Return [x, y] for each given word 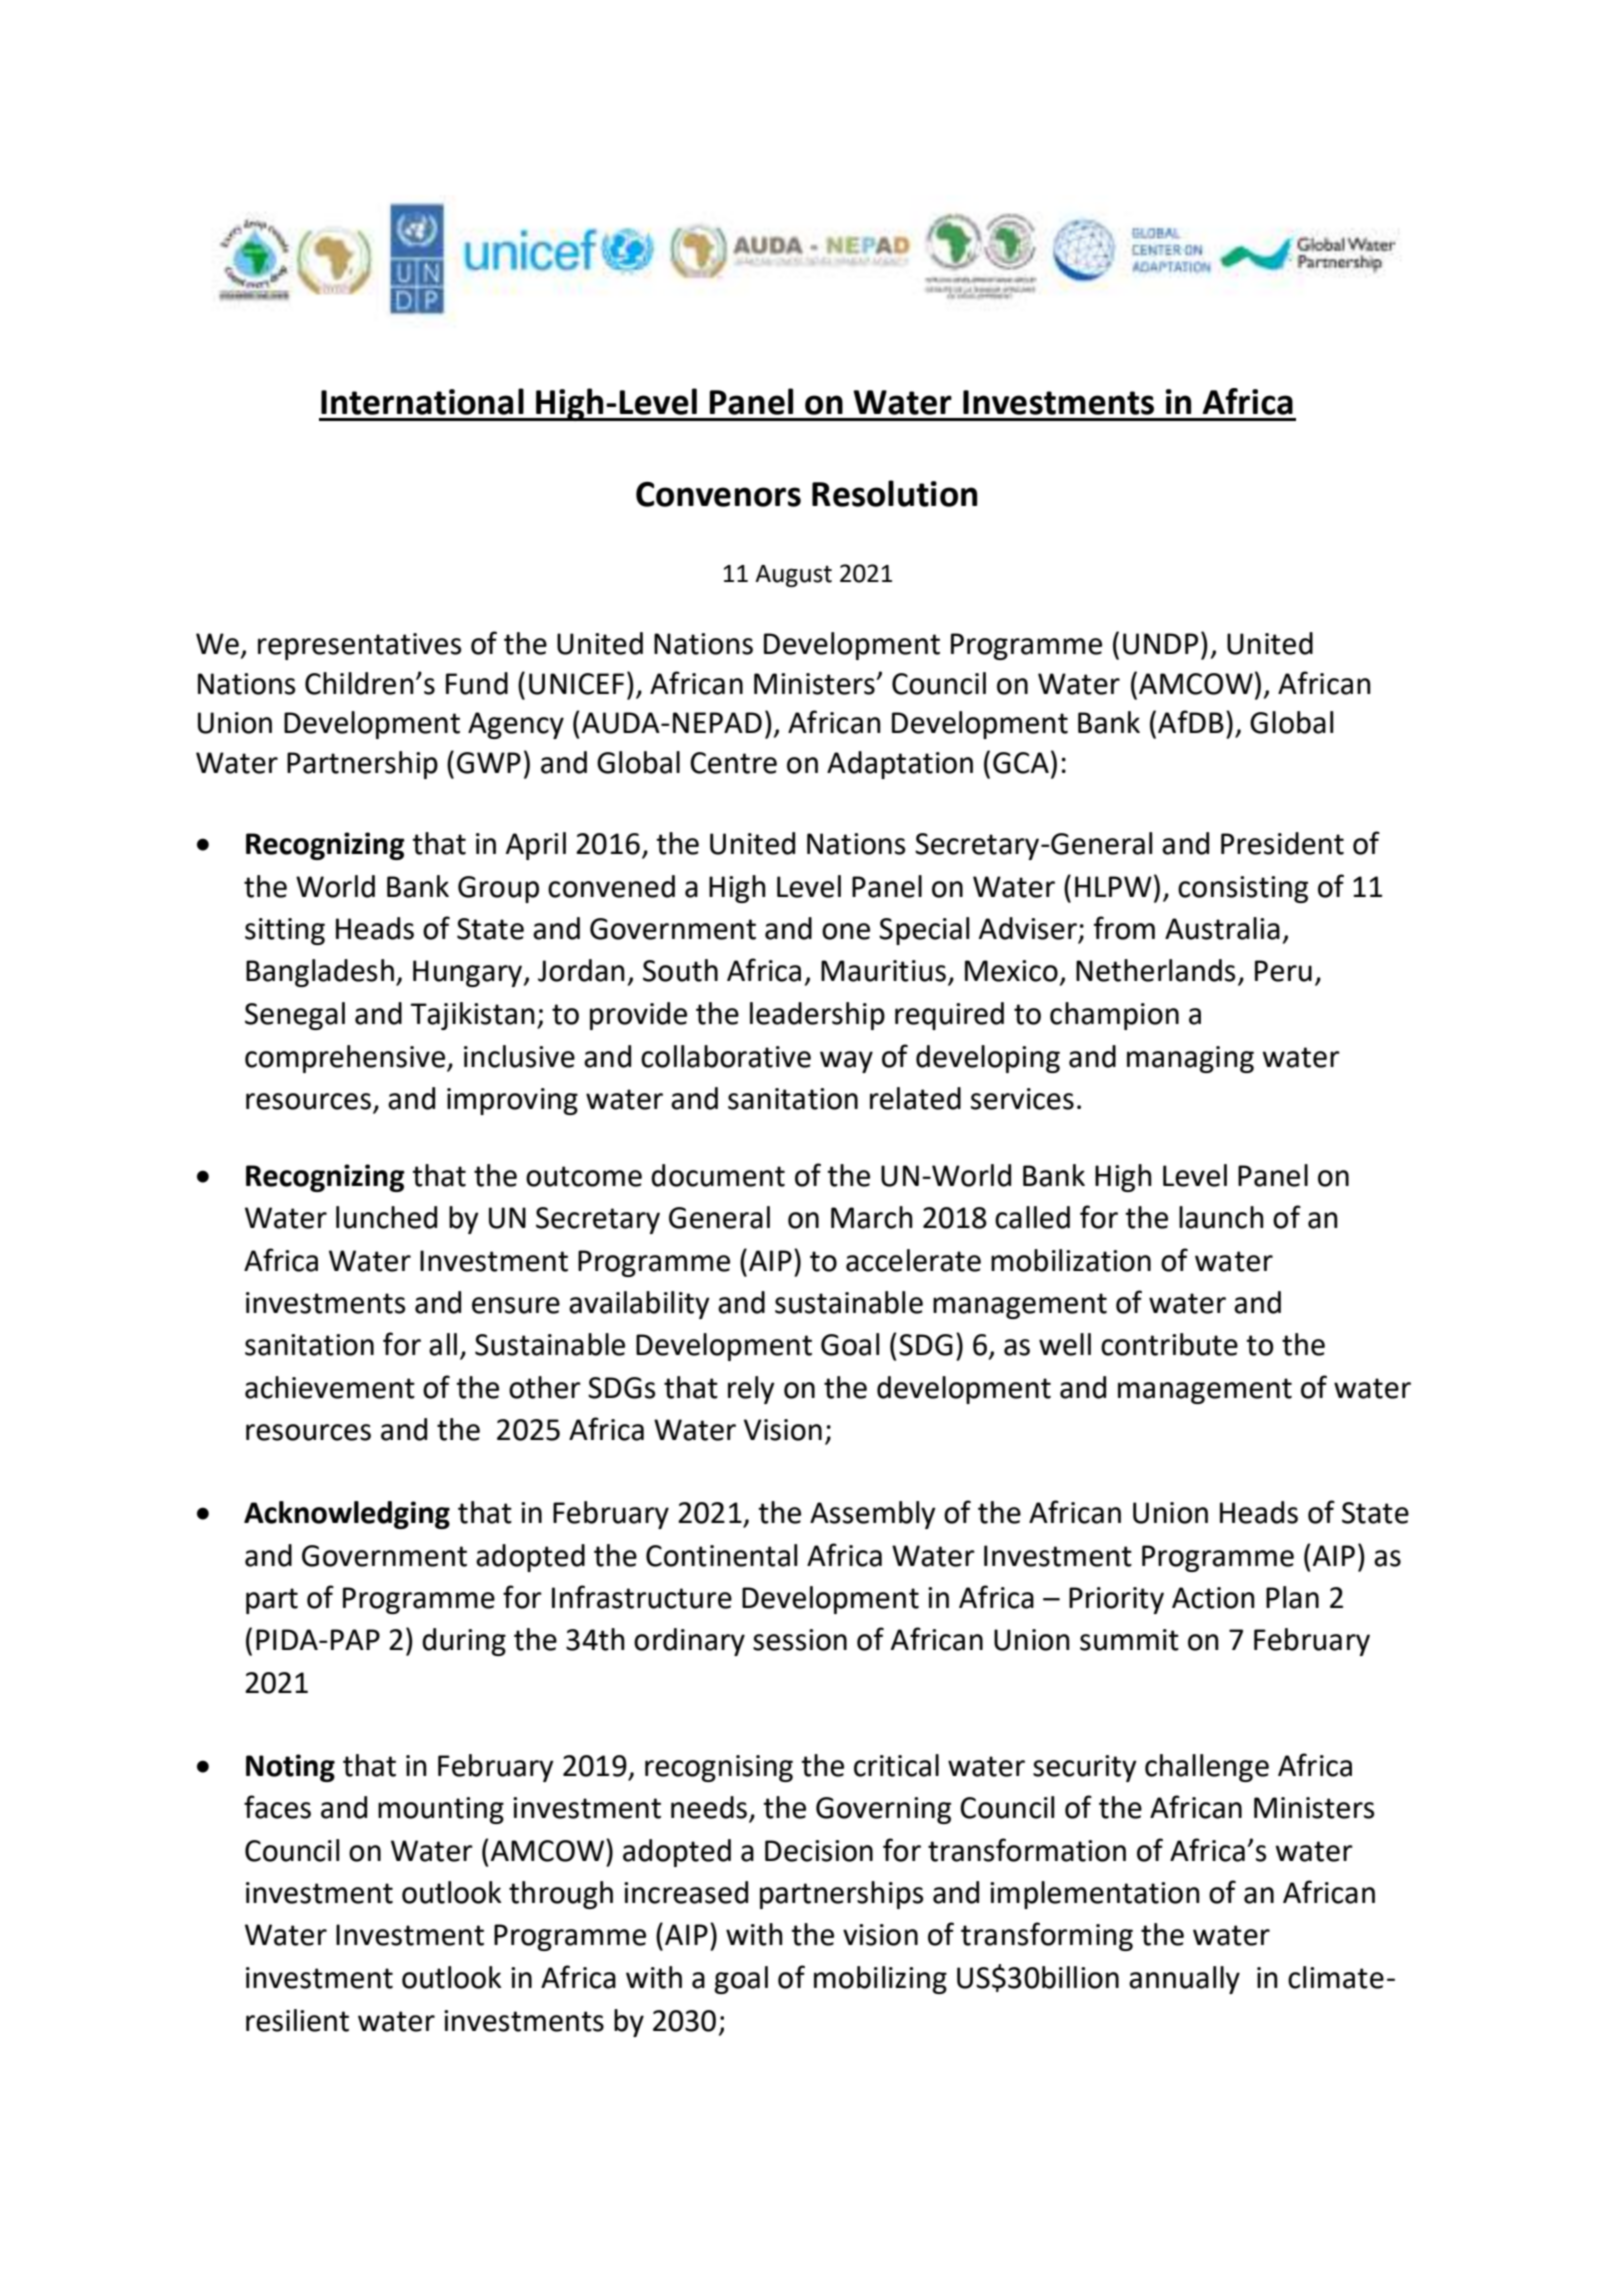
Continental [721, 1555]
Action [1213, 1598]
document [718, 1175]
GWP [489, 763]
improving [512, 1101]
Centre [733, 763]
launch [1221, 1217]
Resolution [894, 493]
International [422, 401]
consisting [1243, 889]
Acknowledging [347, 1515]
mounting [441, 1810]
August [793, 576]
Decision [819, 1851]
